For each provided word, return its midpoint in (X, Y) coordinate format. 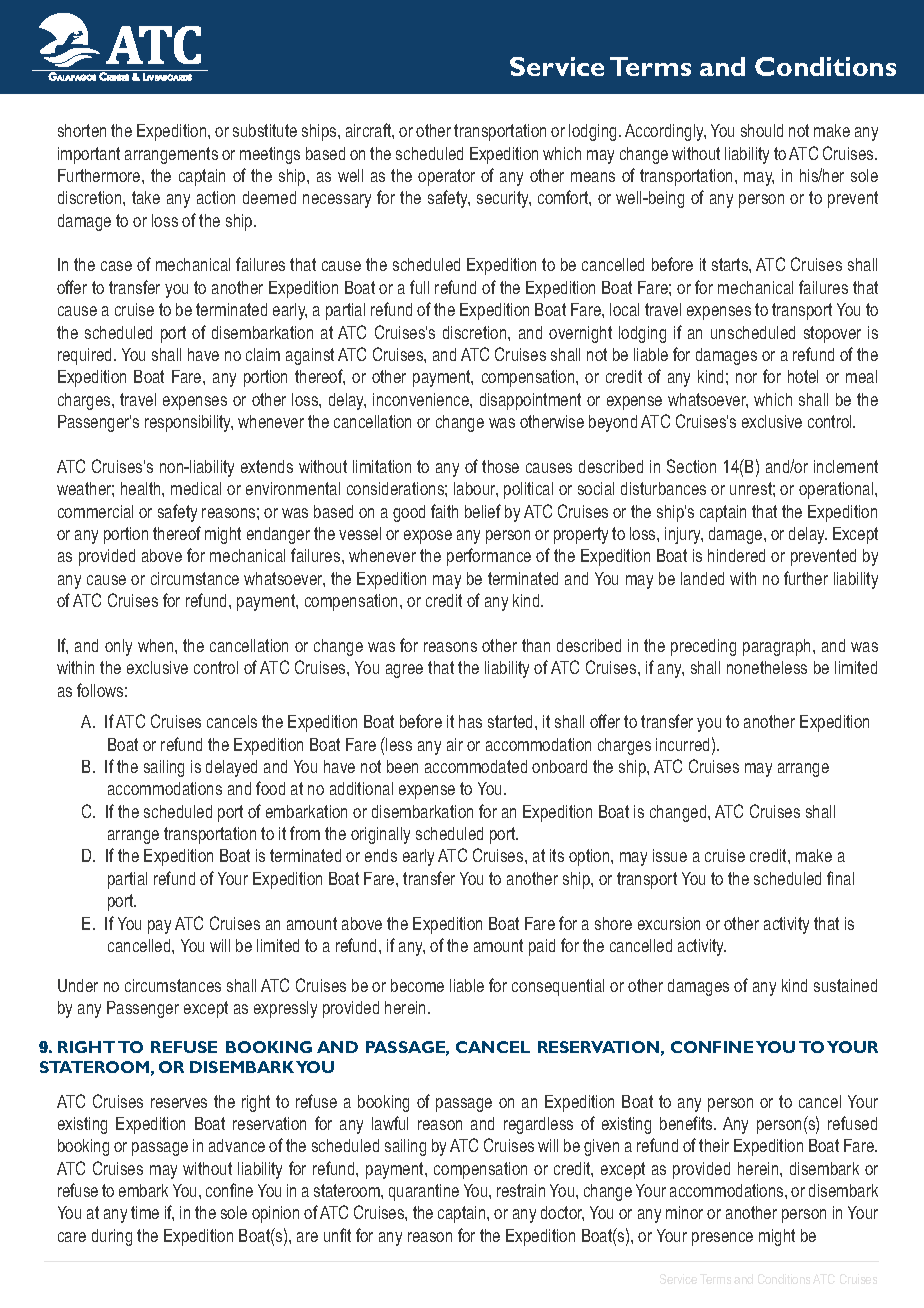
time (145, 1212)
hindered (736, 555)
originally (380, 835)
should (762, 130)
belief (483, 511)
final (840, 878)
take (146, 197)
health (142, 488)
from (305, 833)
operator (446, 177)
